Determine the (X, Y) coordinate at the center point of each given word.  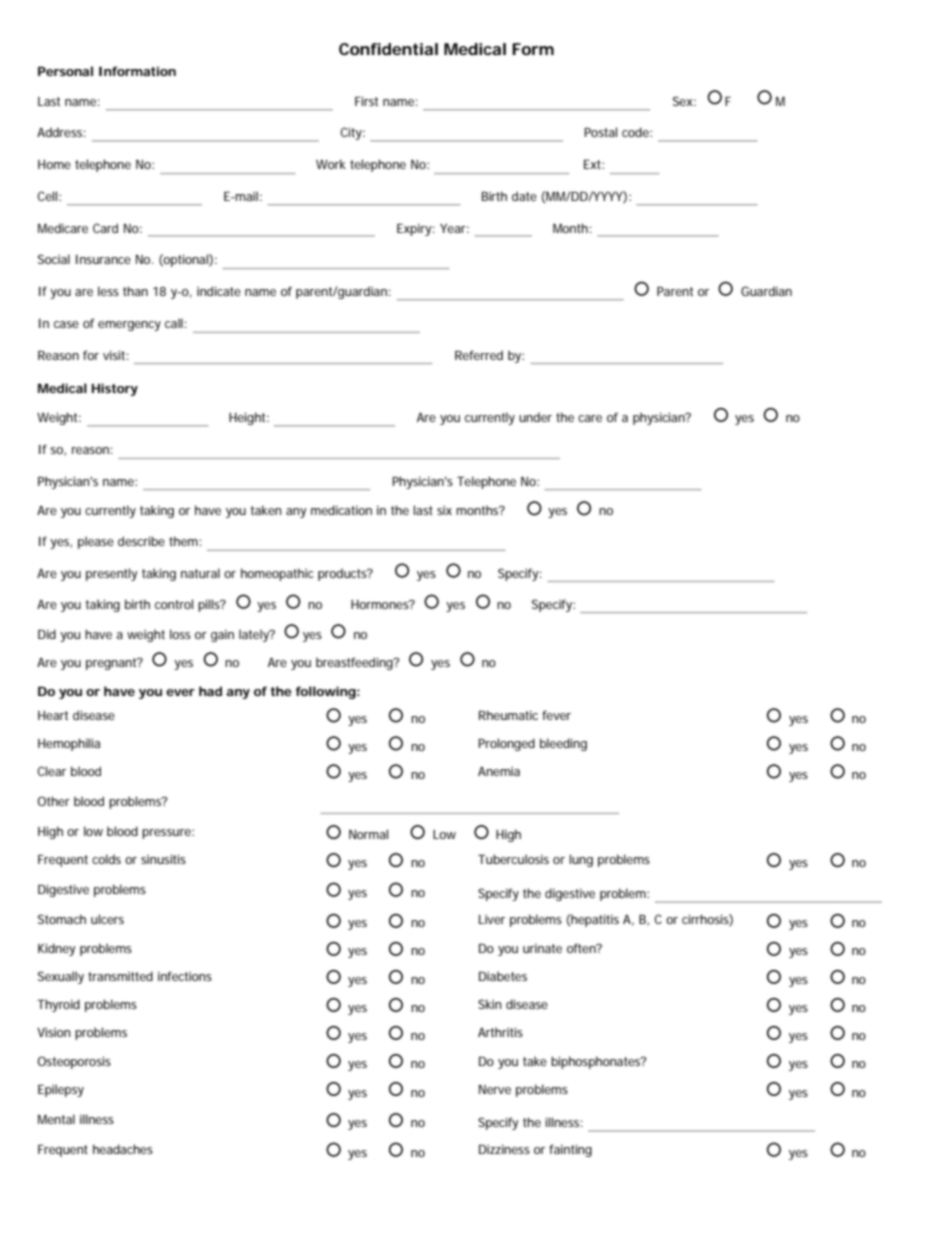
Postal (600, 132)
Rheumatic (508, 715)
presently (111, 574)
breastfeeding (355, 663)
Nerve (495, 1089)
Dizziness (504, 1149)
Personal (65, 71)
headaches (123, 1149)
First (366, 101)
